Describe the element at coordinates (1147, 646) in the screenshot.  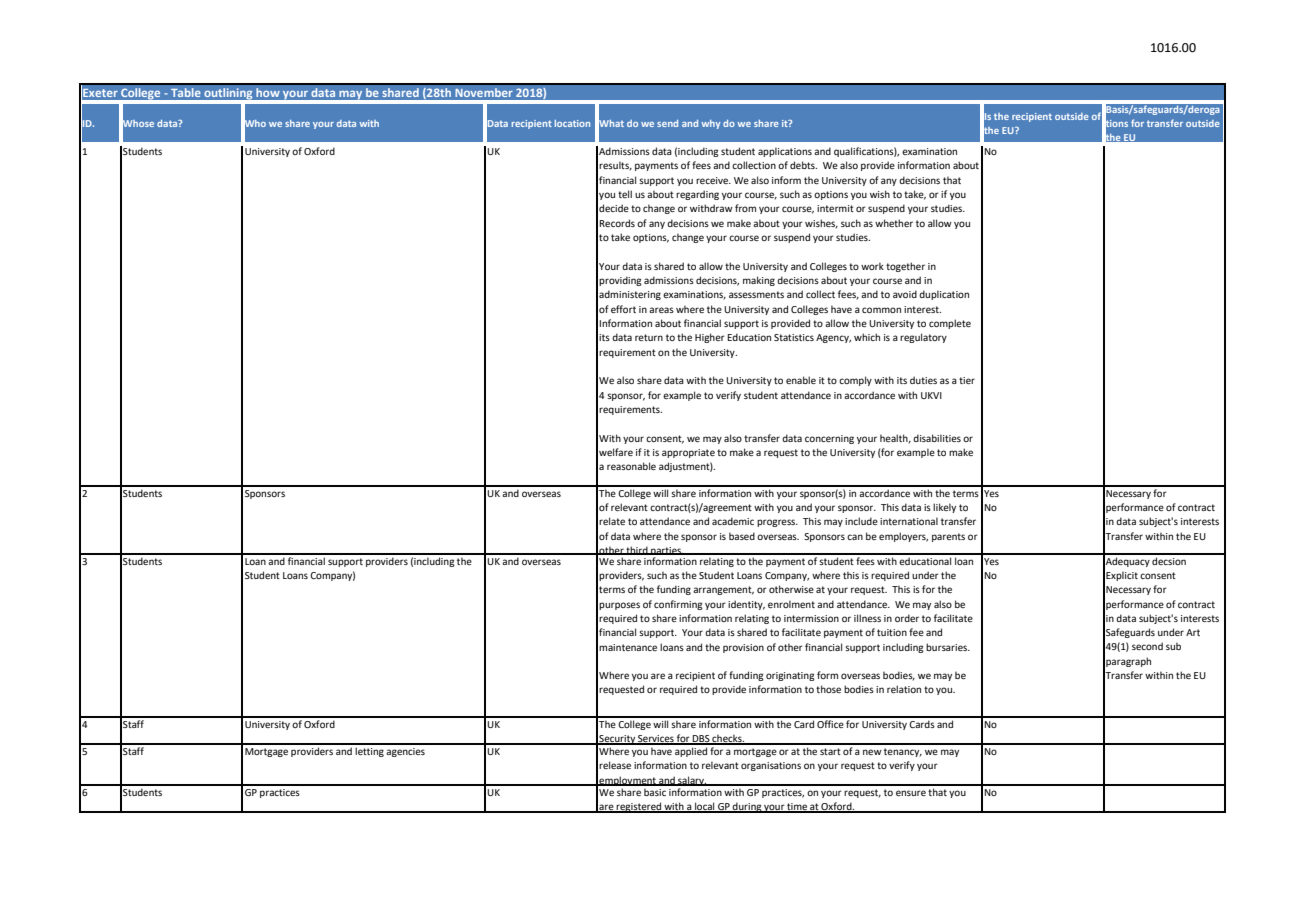
I see `second` at that location.
